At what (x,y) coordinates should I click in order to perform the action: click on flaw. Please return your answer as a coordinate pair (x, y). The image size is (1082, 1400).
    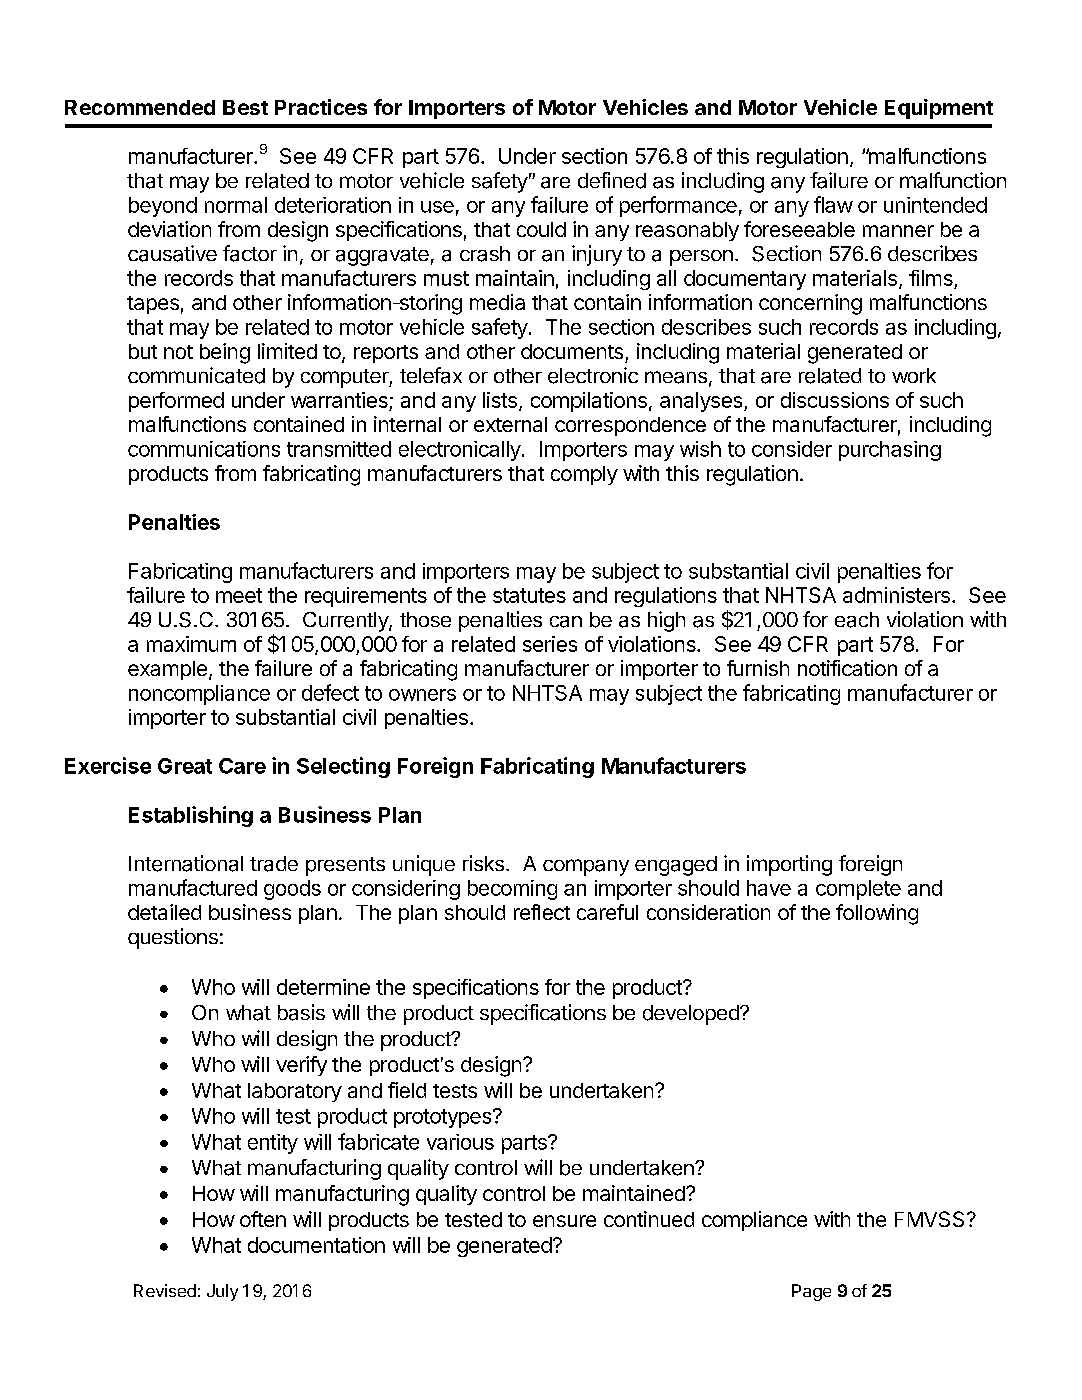
    Looking at the image, I should click on (833, 204).
